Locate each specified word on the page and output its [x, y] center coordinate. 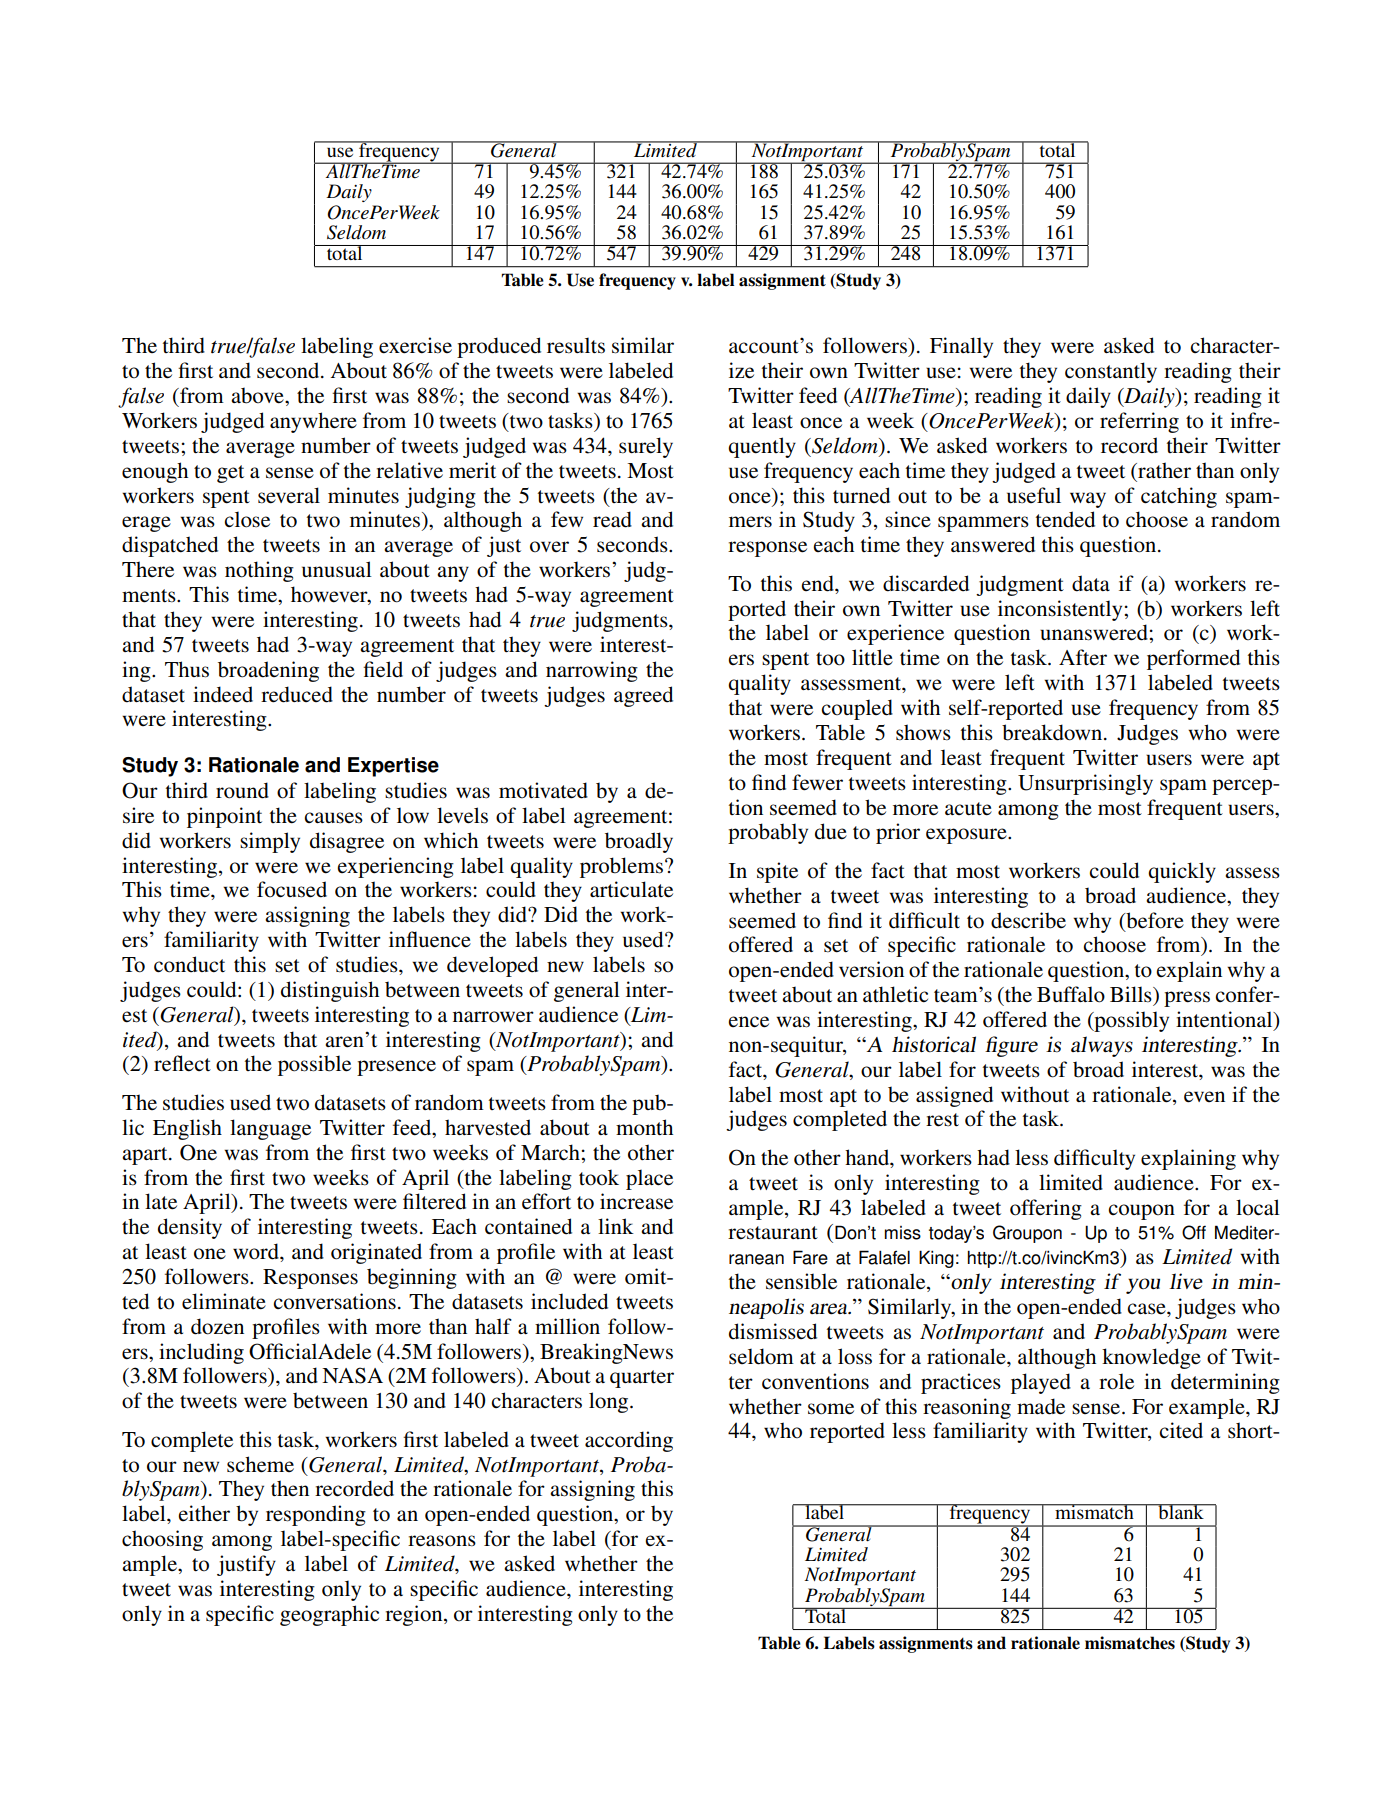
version [871, 969]
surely [646, 447]
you [1143, 1286]
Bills [1132, 994]
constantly [1111, 372]
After [1083, 657]
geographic [329, 1615]
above [258, 395]
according [629, 1441]
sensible [801, 1281]
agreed [643, 696]
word [257, 1251]
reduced [297, 694]
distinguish [330, 991]
